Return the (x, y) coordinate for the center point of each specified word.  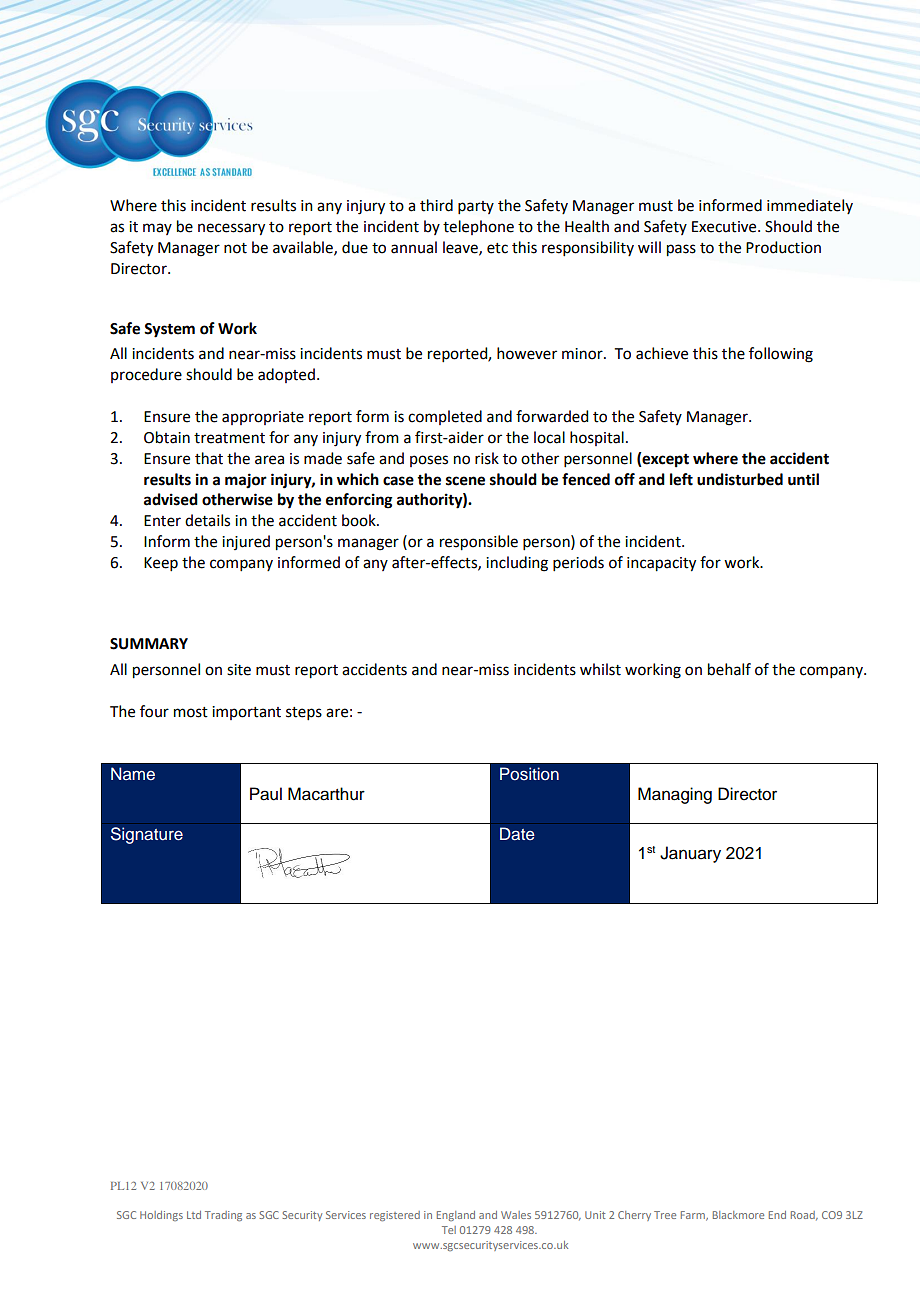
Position (529, 774)
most (191, 712)
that (209, 458)
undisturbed (740, 479)
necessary (231, 229)
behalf (729, 669)
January (690, 854)
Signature (147, 835)
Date (517, 833)
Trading (223, 1216)
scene (465, 481)
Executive (725, 227)
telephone (478, 227)
